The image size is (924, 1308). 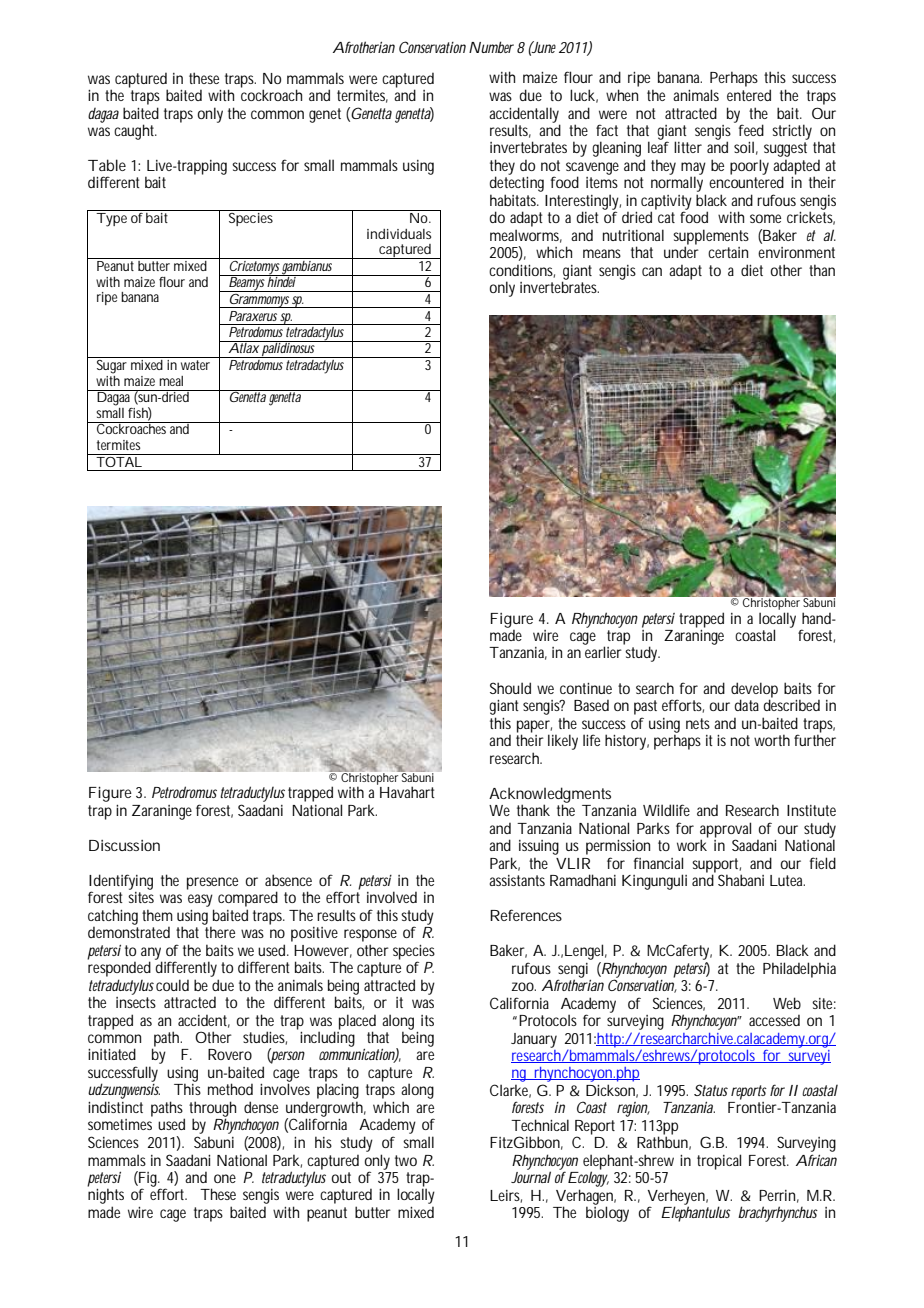 What do you see at coordinates (754, 691) in the screenshot?
I see `develop` at bounding box center [754, 691].
